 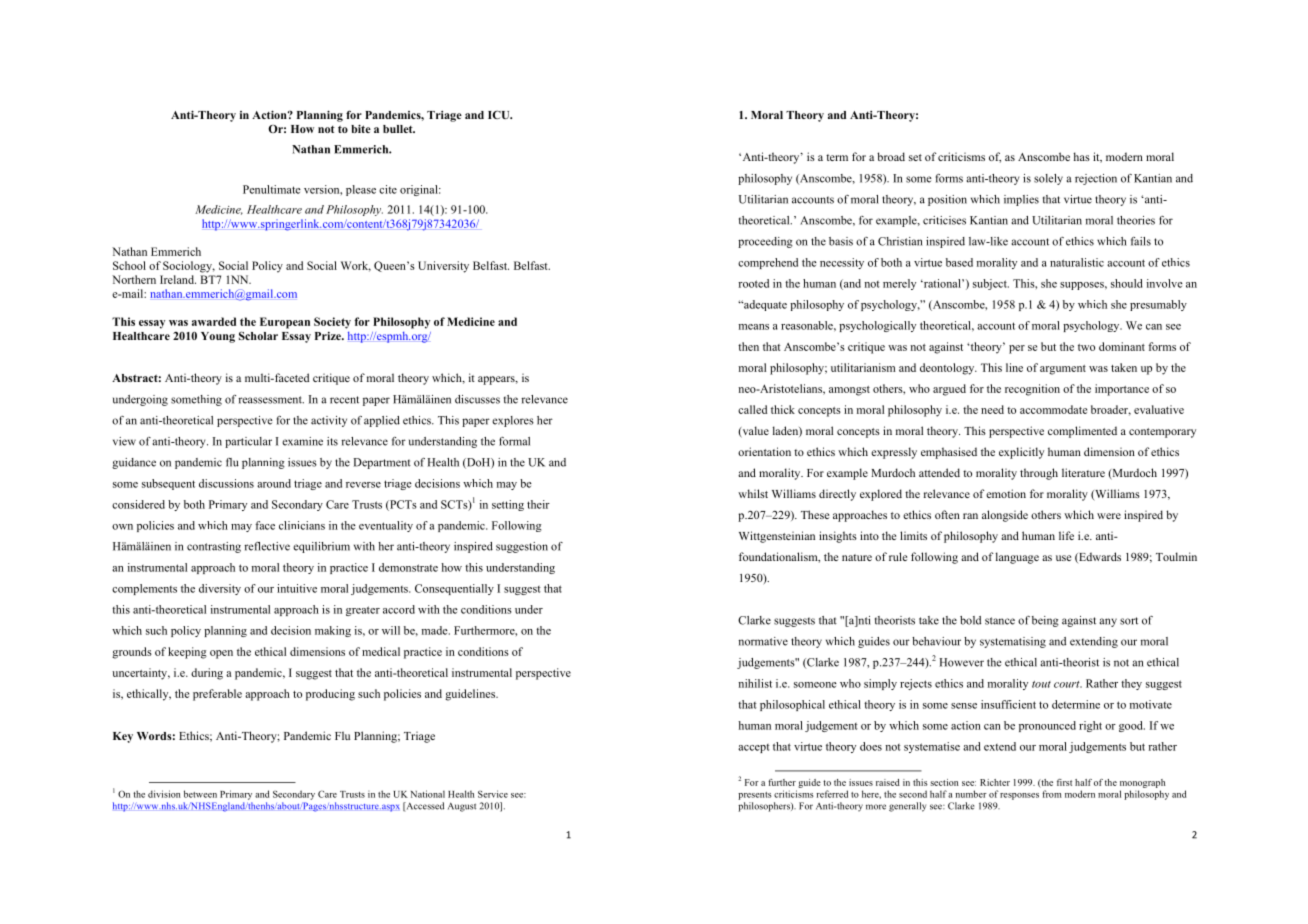 I want to click on bullet, so click(x=399, y=129).
